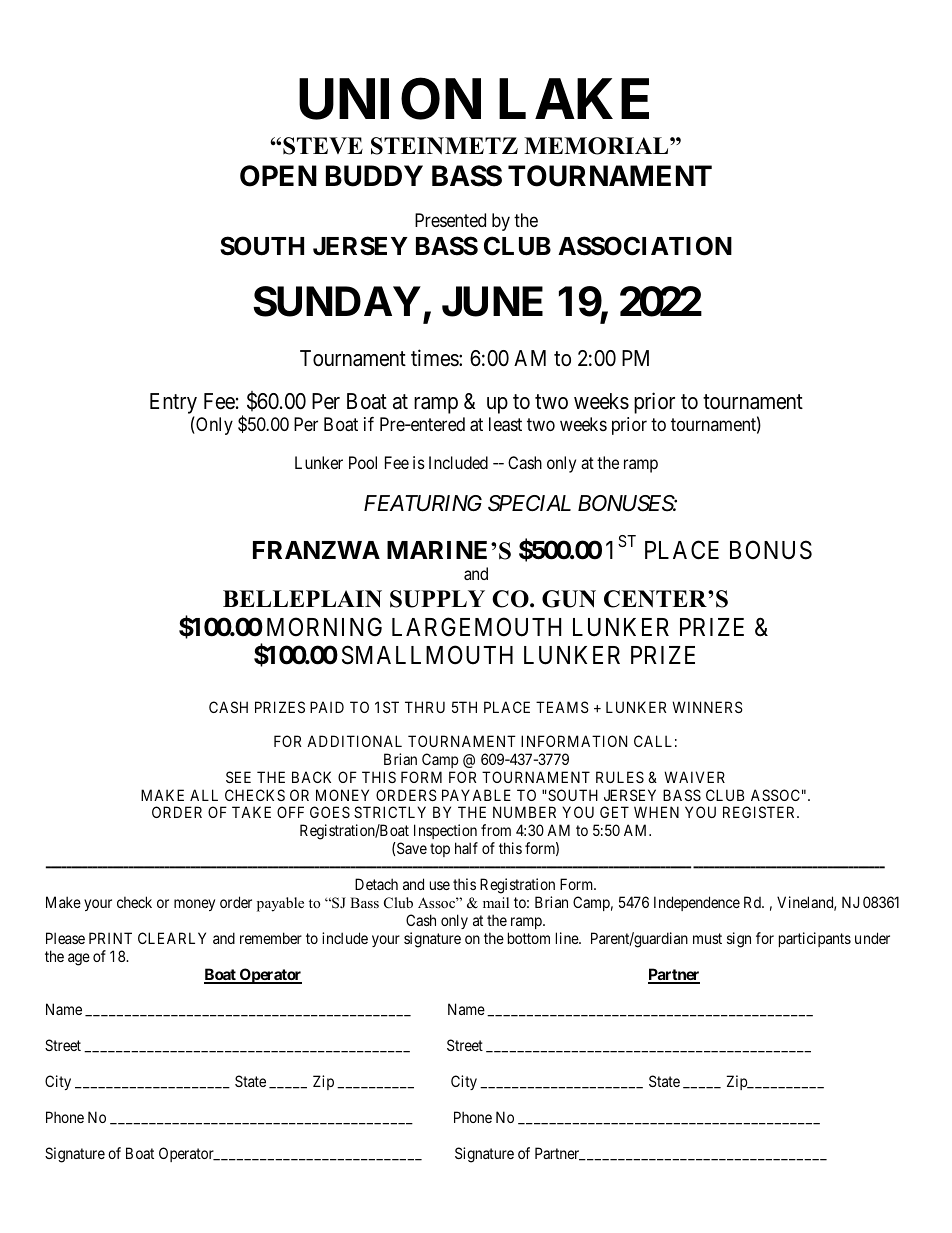  I want to click on OPEN, so click(278, 176).
